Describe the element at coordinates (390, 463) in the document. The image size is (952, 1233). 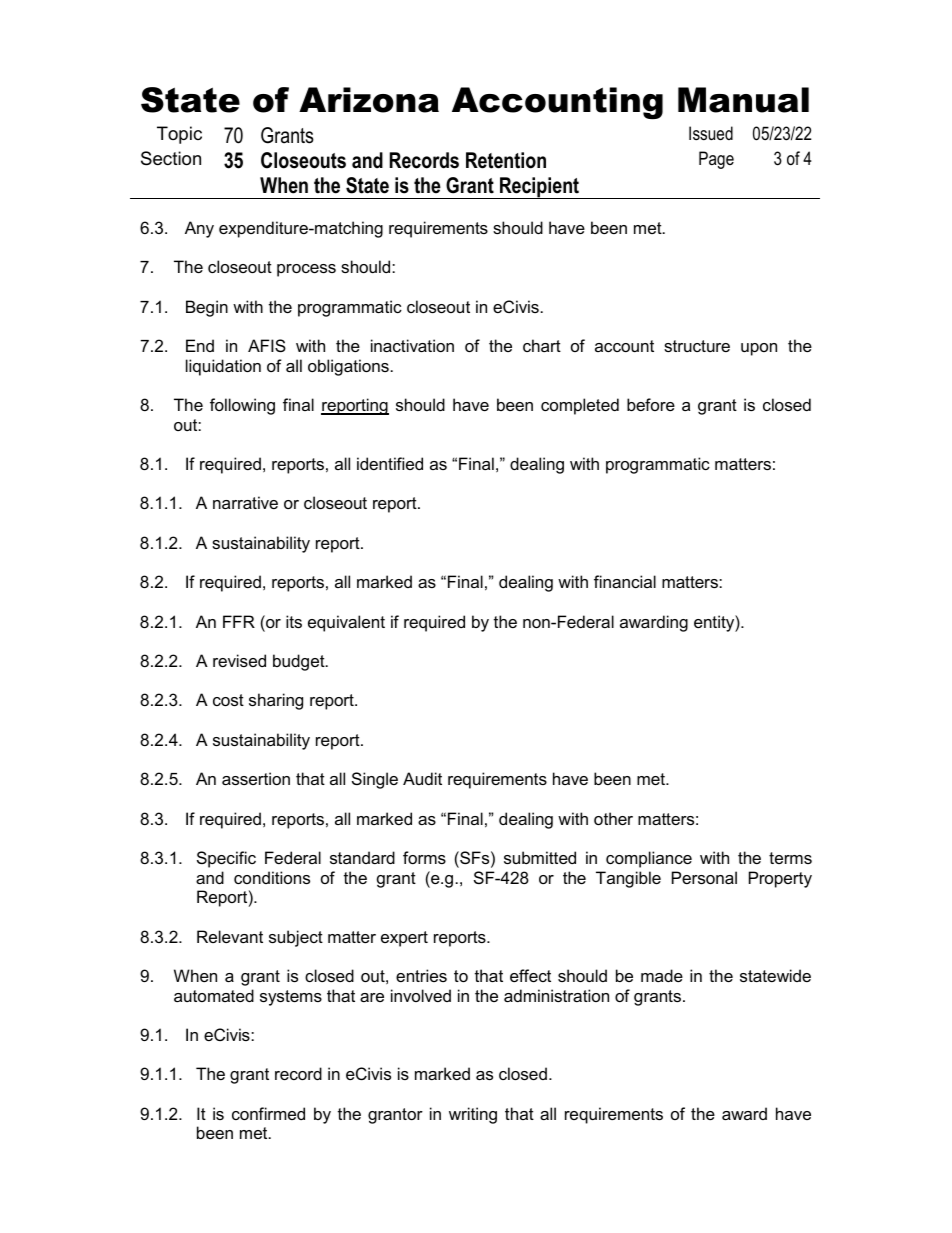
I see `identified` at that location.
